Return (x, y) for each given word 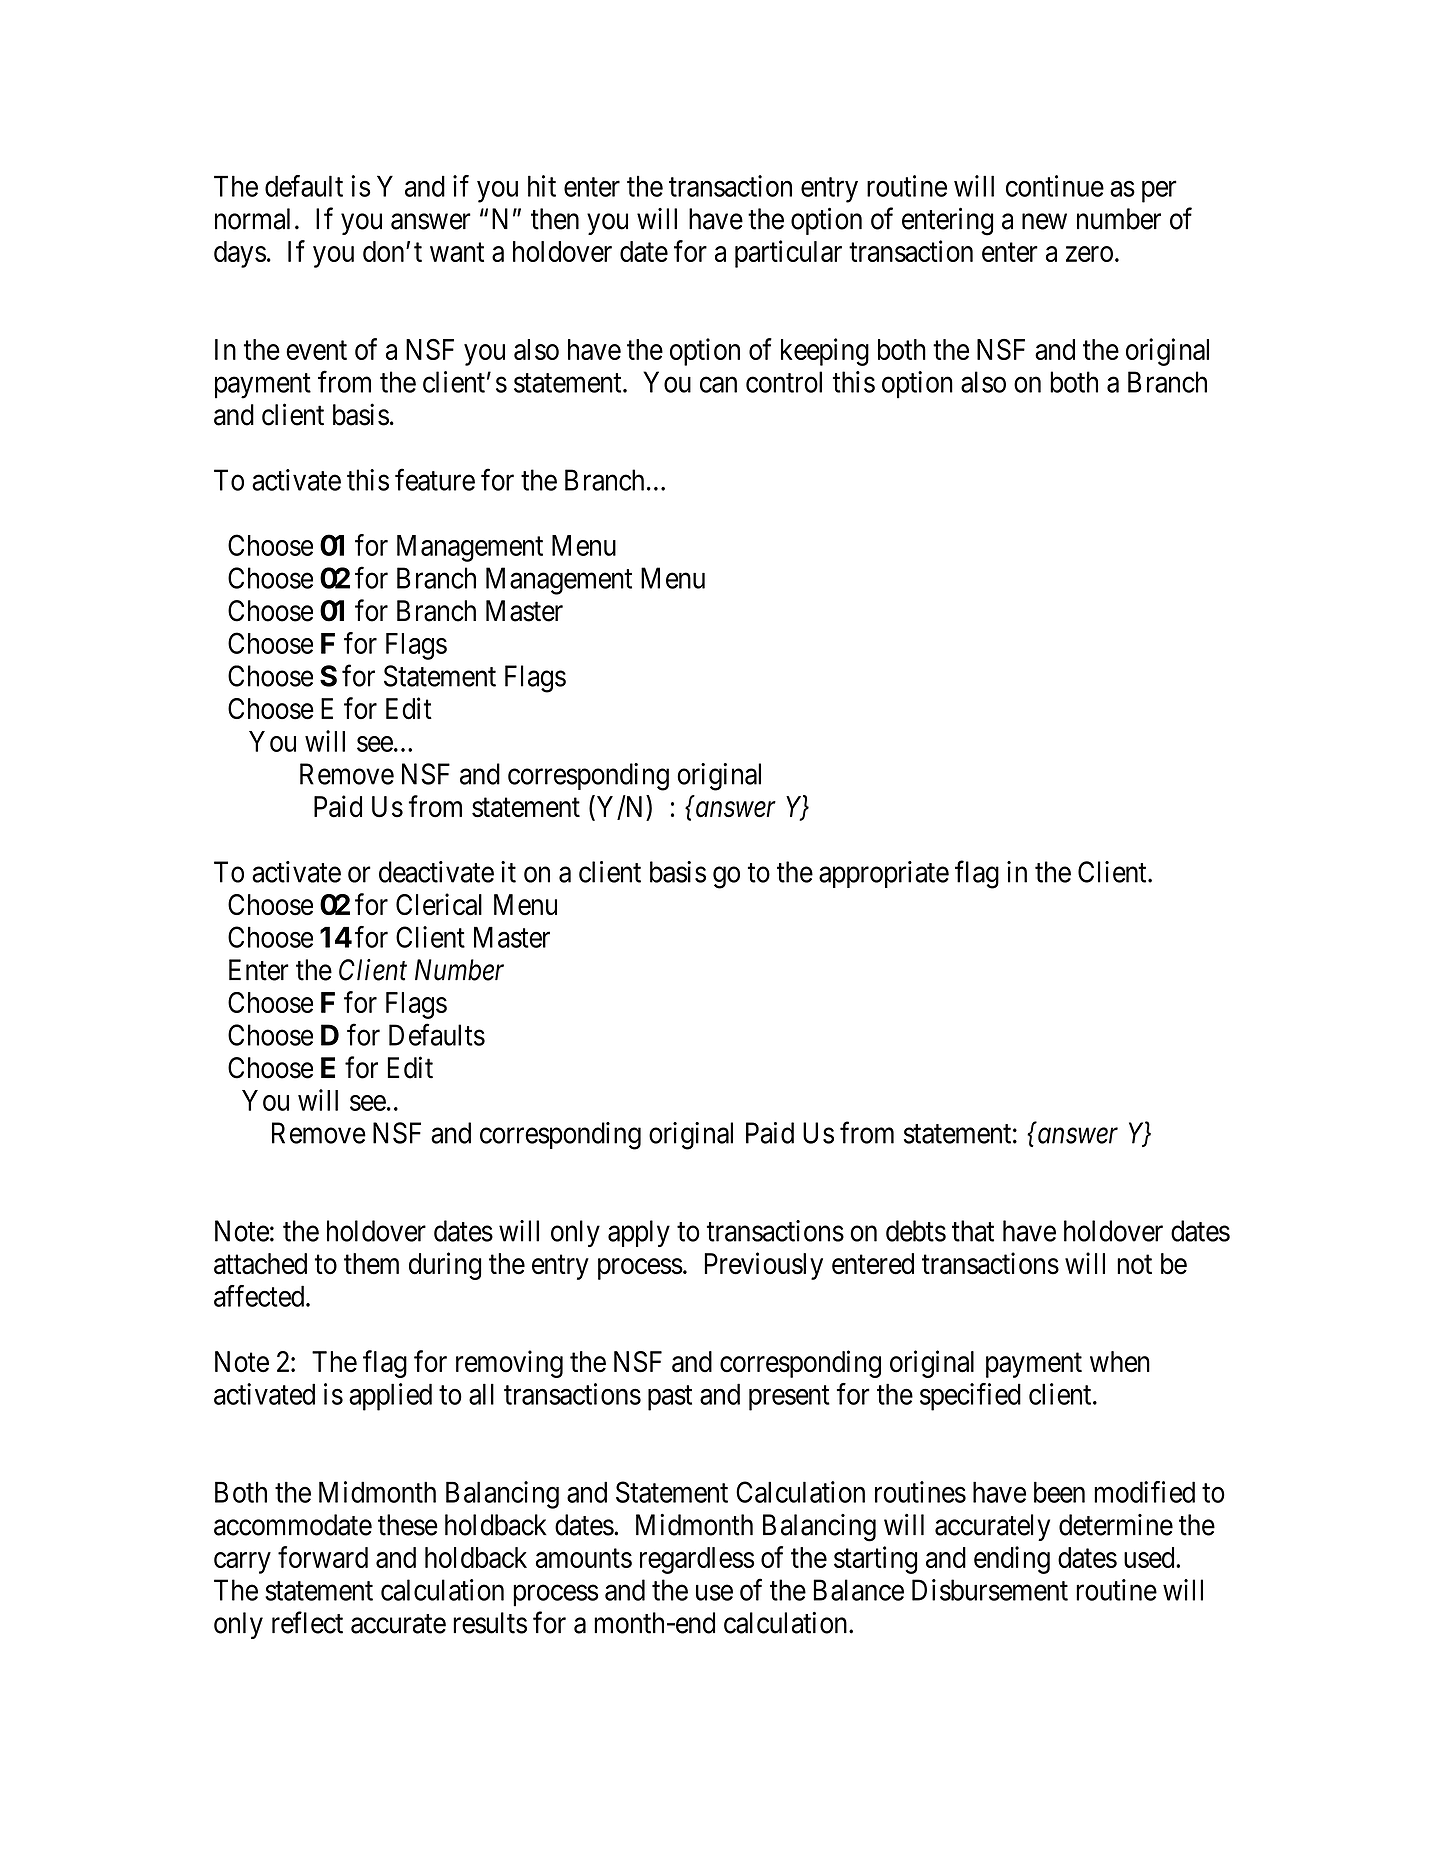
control (784, 382)
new (1044, 222)
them (371, 1264)
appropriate (884, 874)
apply (639, 1233)
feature (435, 480)
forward (323, 1557)
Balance (858, 1590)
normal (252, 219)
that (973, 1231)
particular (788, 254)
